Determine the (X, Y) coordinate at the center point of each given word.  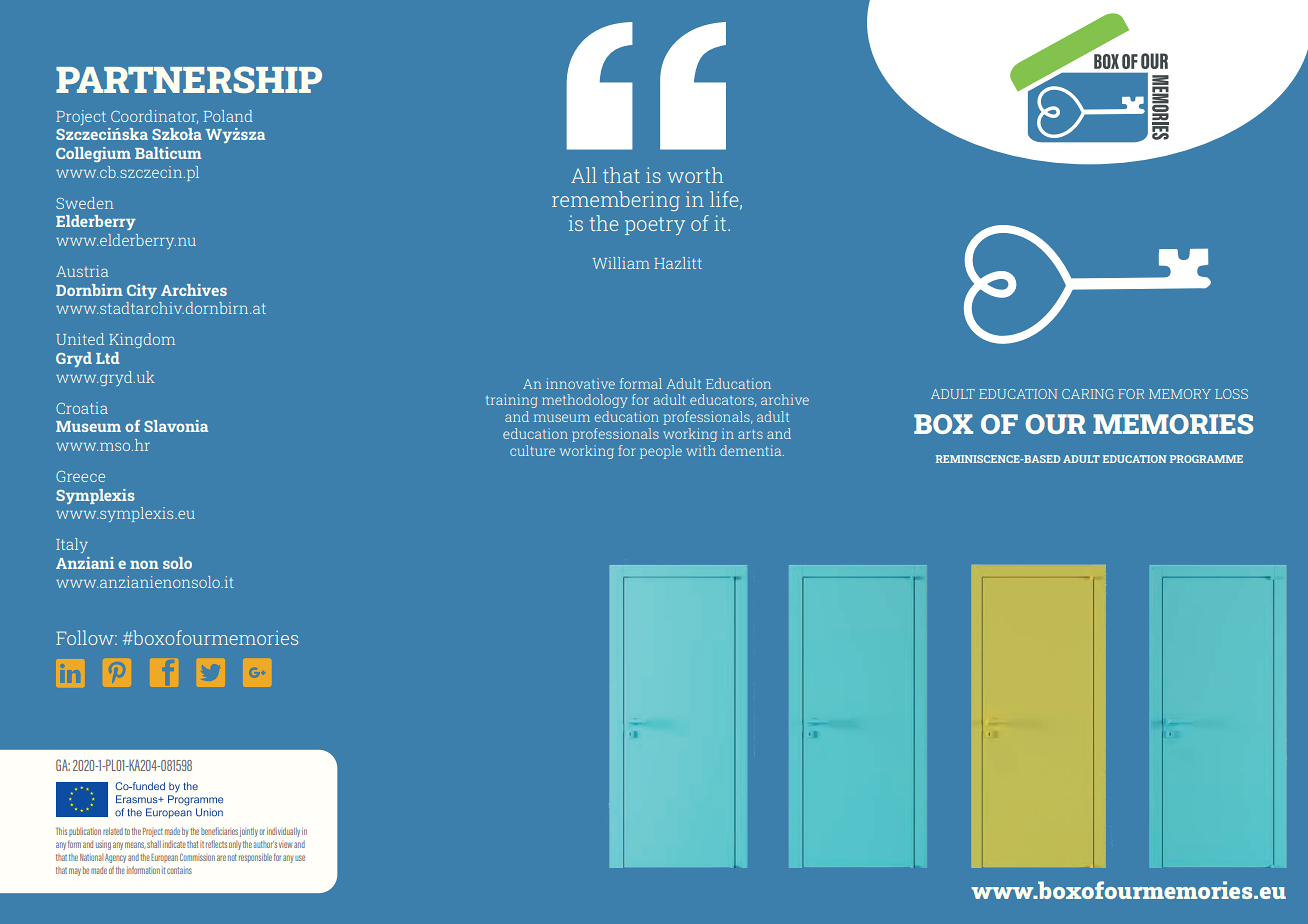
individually (283, 832)
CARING (1087, 394)
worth (695, 175)
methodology (584, 401)
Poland (228, 116)
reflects (216, 844)
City (142, 291)
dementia (752, 450)
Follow (86, 637)
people (661, 452)
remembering (616, 201)
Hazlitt (678, 263)
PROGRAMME (1206, 459)
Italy (72, 545)
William (621, 263)
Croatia (82, 408)
